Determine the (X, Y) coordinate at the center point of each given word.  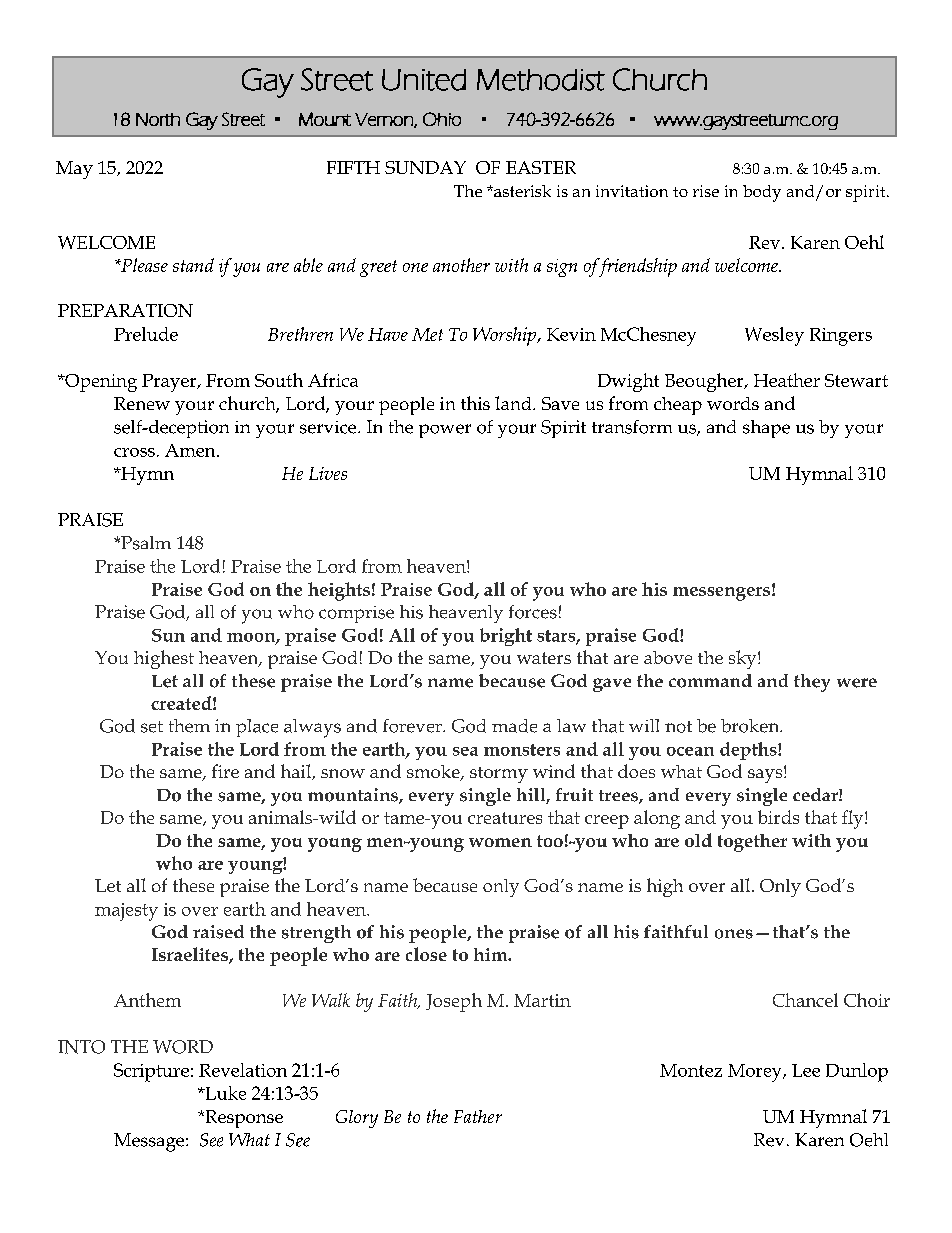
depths (749, 751)
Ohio (442, 119)
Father (478, 1116)
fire (225, 771)
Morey (756, 1073)
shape (766, 429)
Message (150, 1142)
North (158, 119)
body (762, 193)
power (445, 431)
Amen (191, 450)
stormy (499, 775)
